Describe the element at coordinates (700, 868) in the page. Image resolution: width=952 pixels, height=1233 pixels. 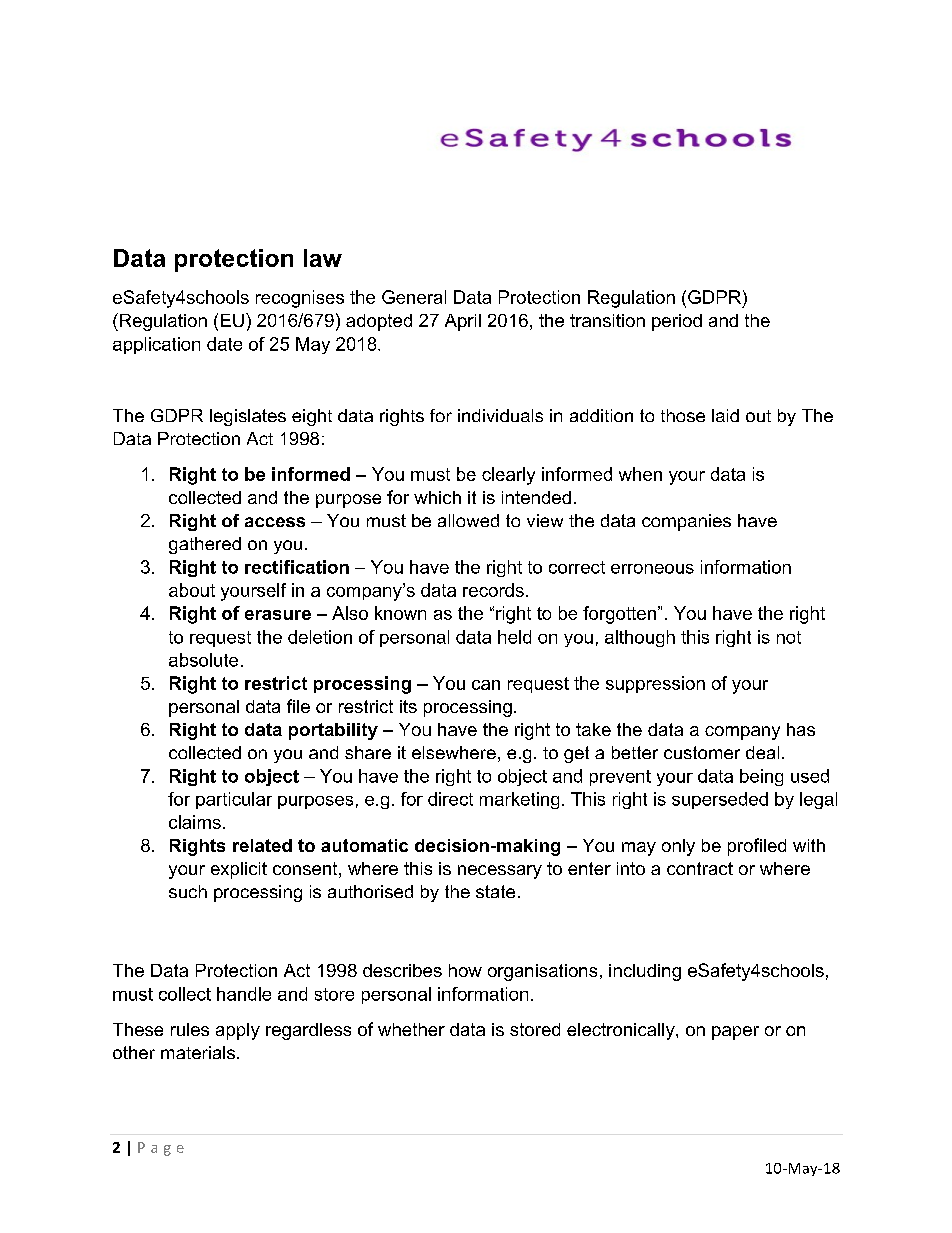
I see `contract` at that location.
